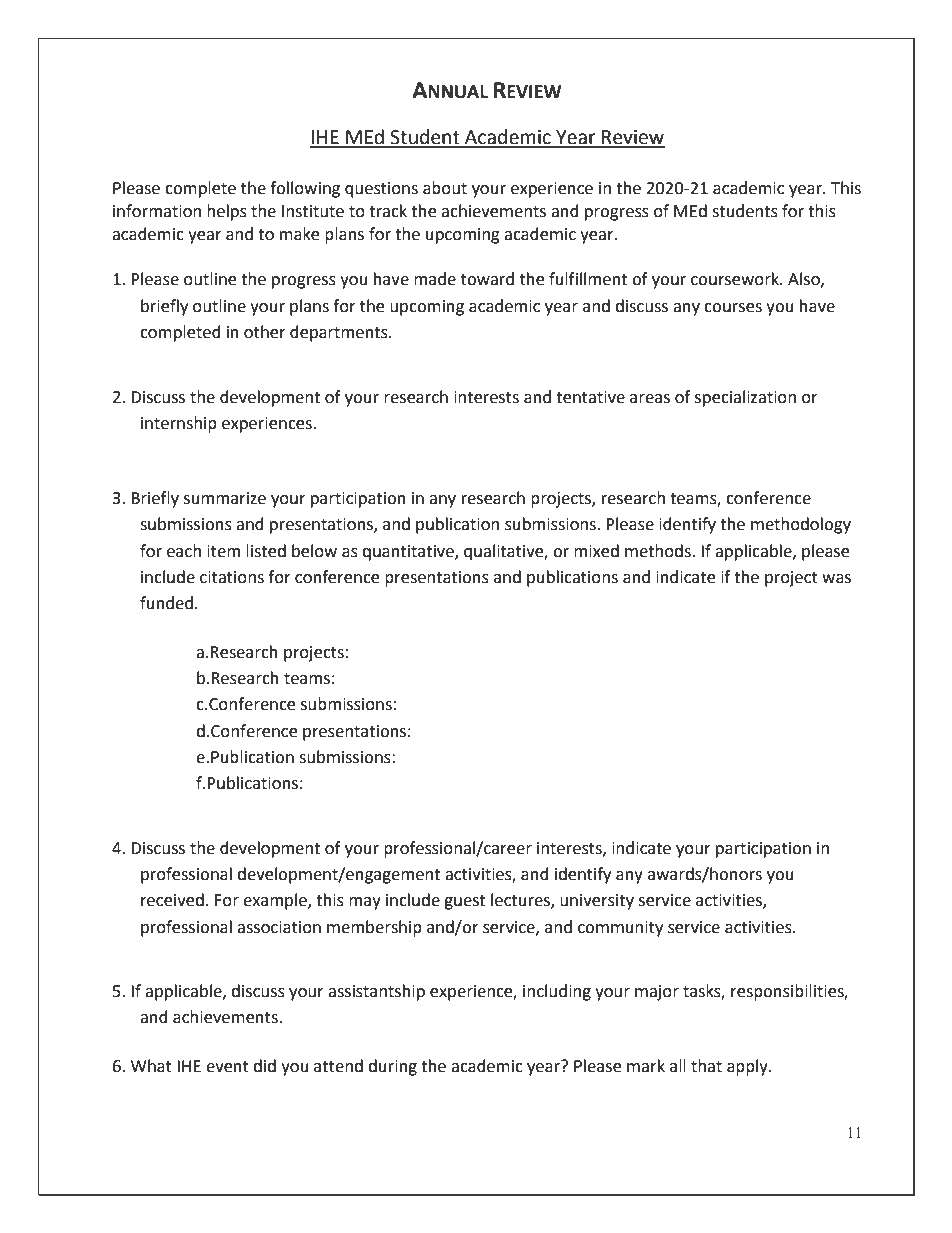 This screenshot has width=952, height=1233. What do you see at coordinates (276, 901) in the screenshot?
I see `example` at bounding box center [276, 901].
